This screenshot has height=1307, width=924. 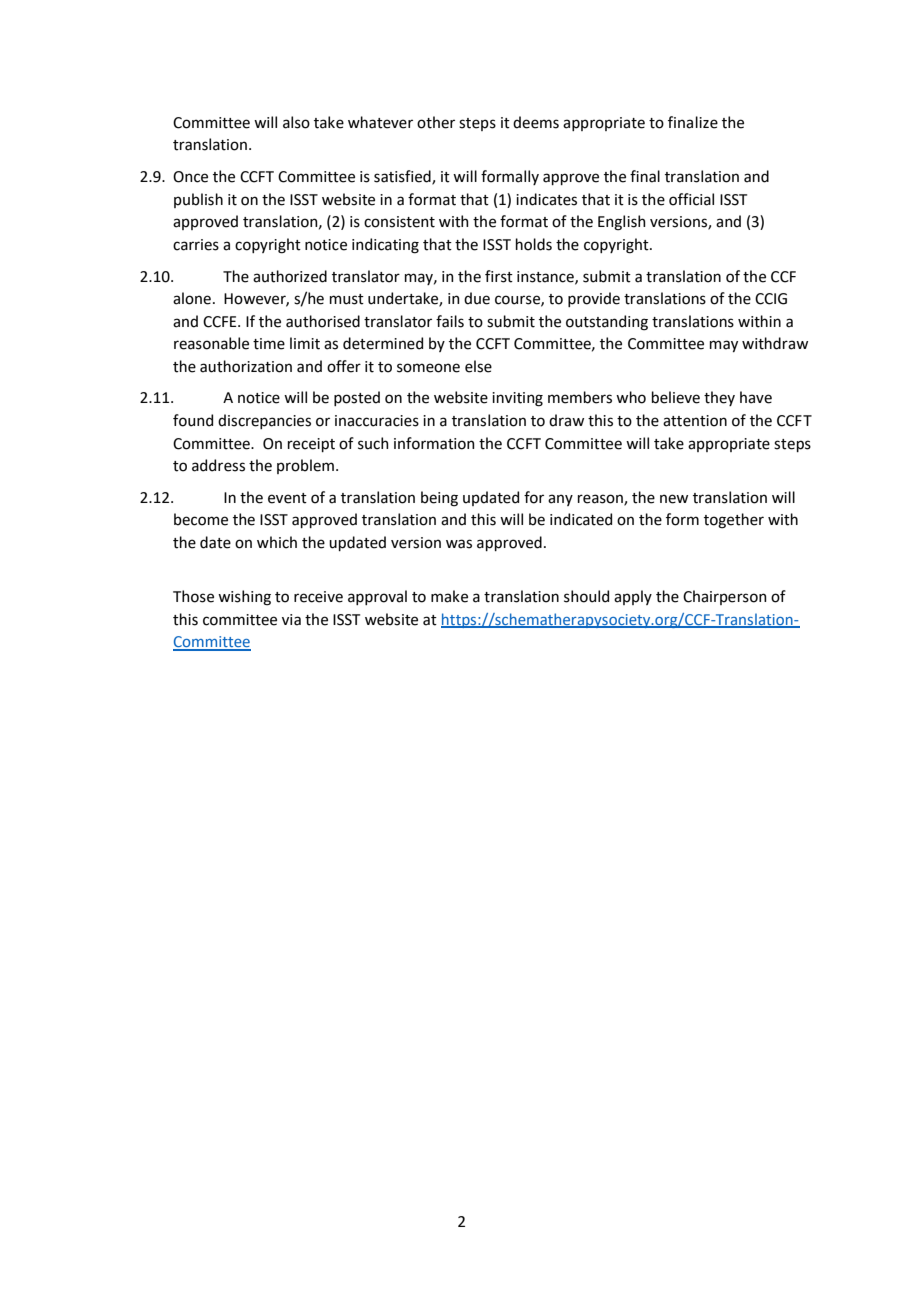 I want to click on wishing, so click(x=244, y=598).
